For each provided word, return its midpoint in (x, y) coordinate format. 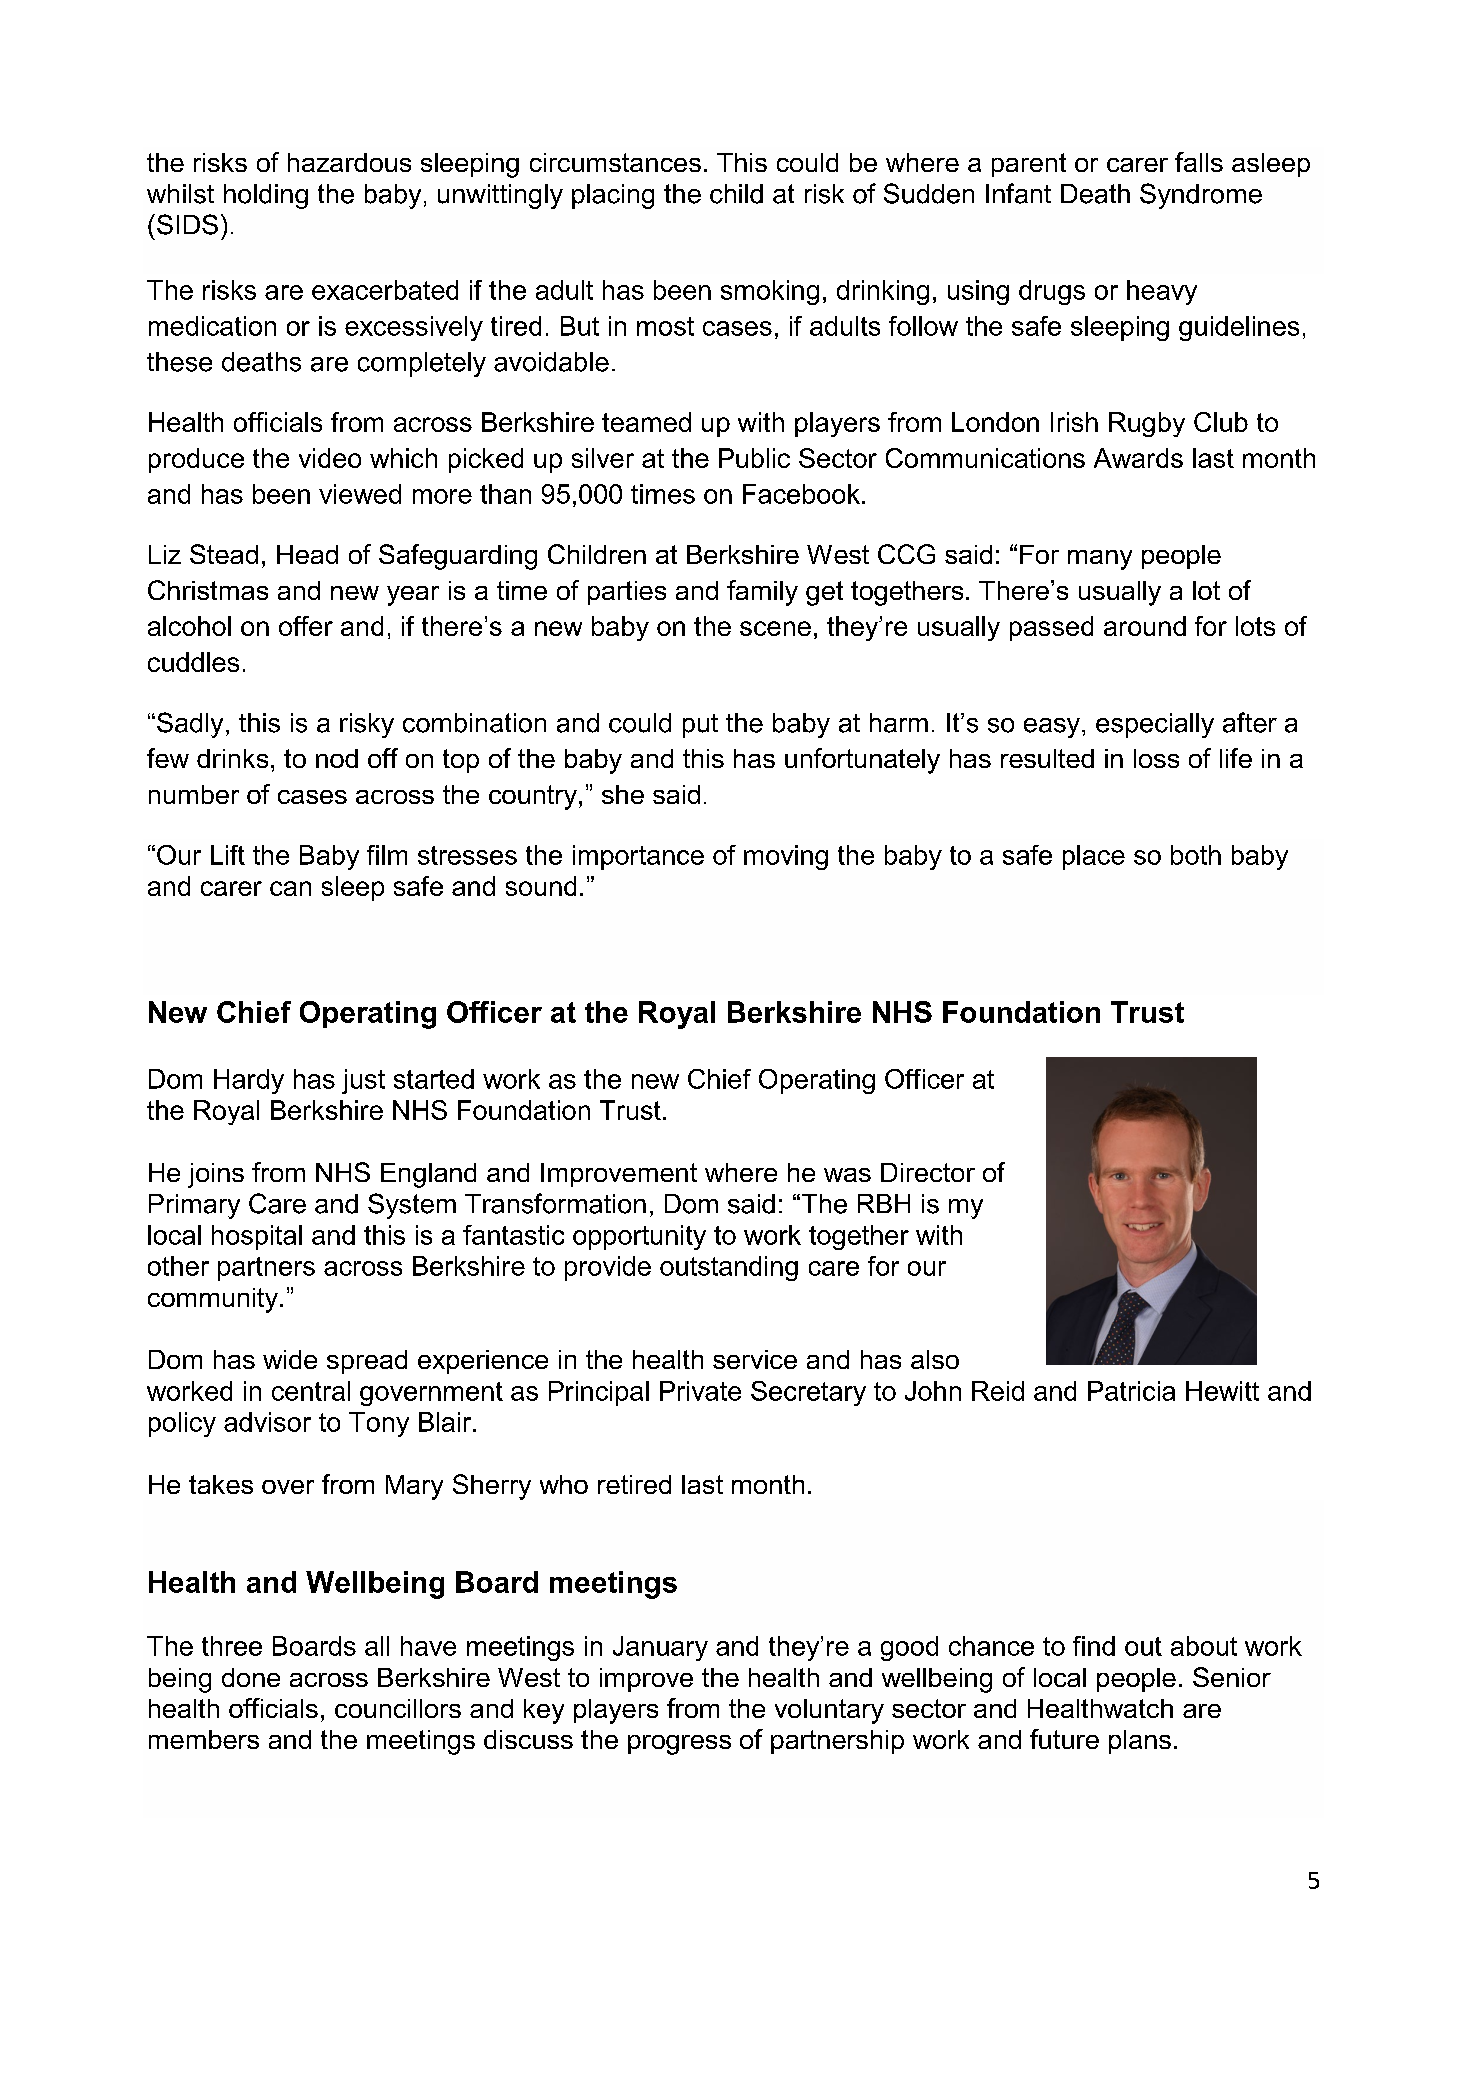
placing (613, 196)
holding (266, 196)
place (1094, 857)
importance (638, 857)
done (251, 1677)
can (290, 888)
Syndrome (1201, 196)
